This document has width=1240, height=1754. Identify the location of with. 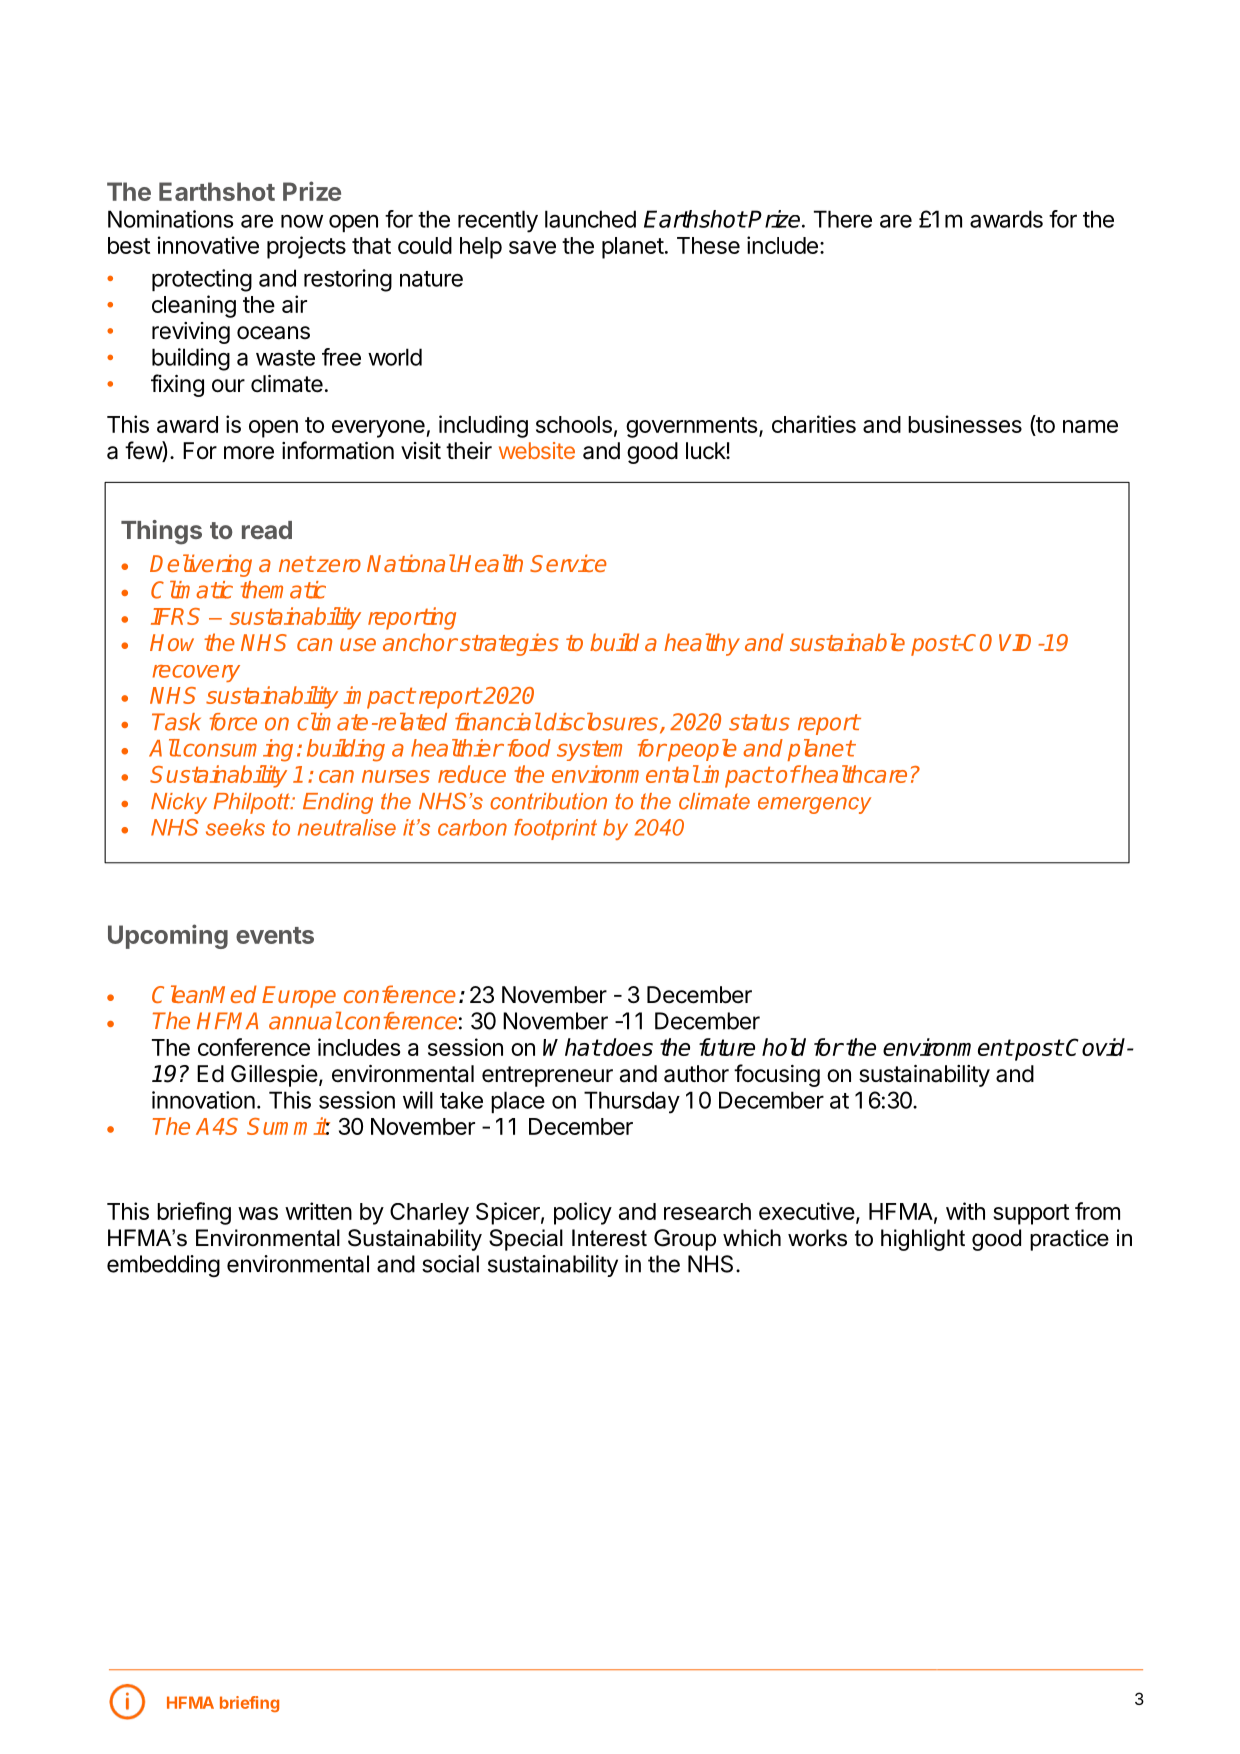
(965, 1211).
